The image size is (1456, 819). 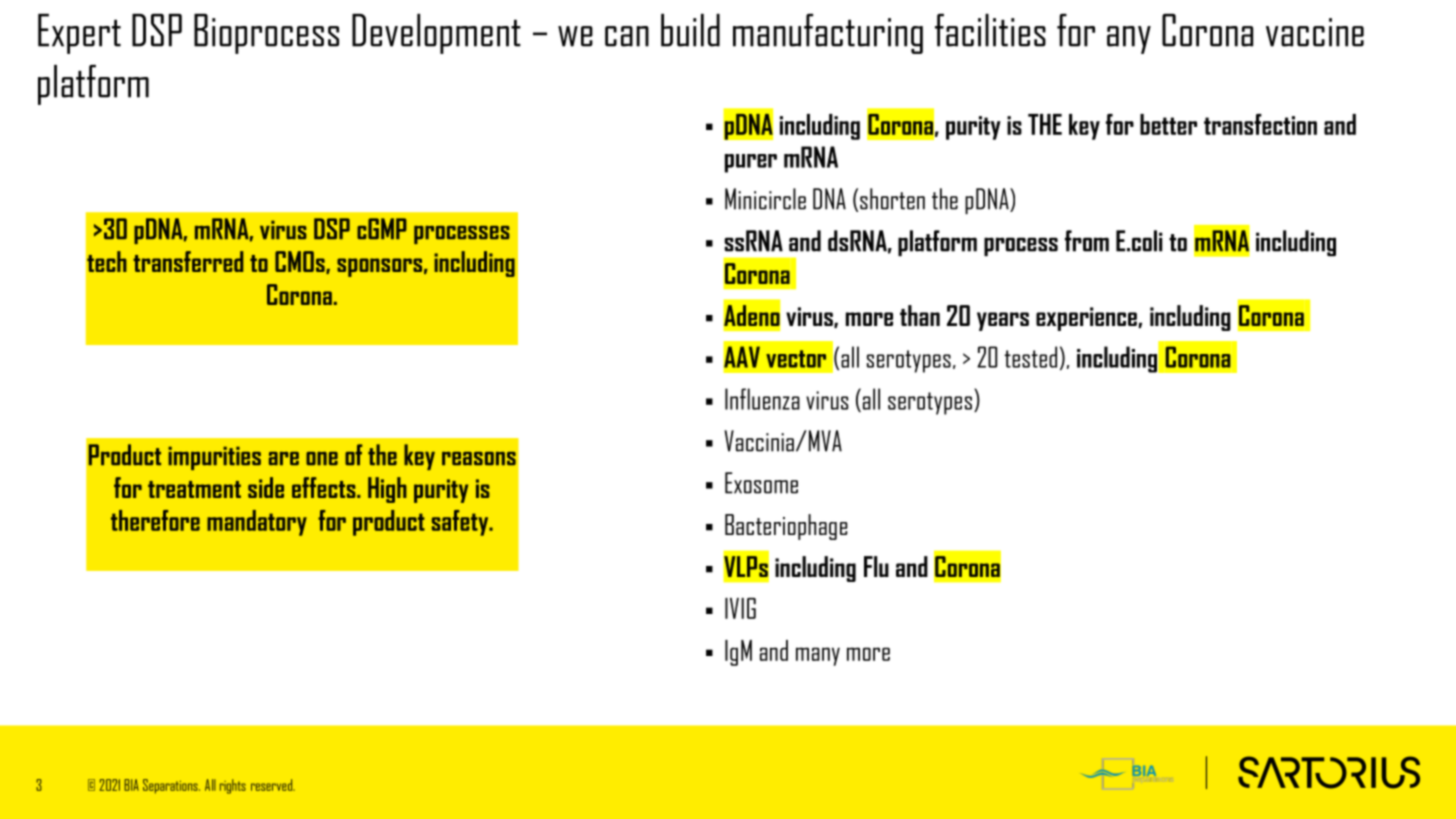 What do you see at coordinates (690, 30) in the document?
I see `build` at bounding box center [690, 30].
